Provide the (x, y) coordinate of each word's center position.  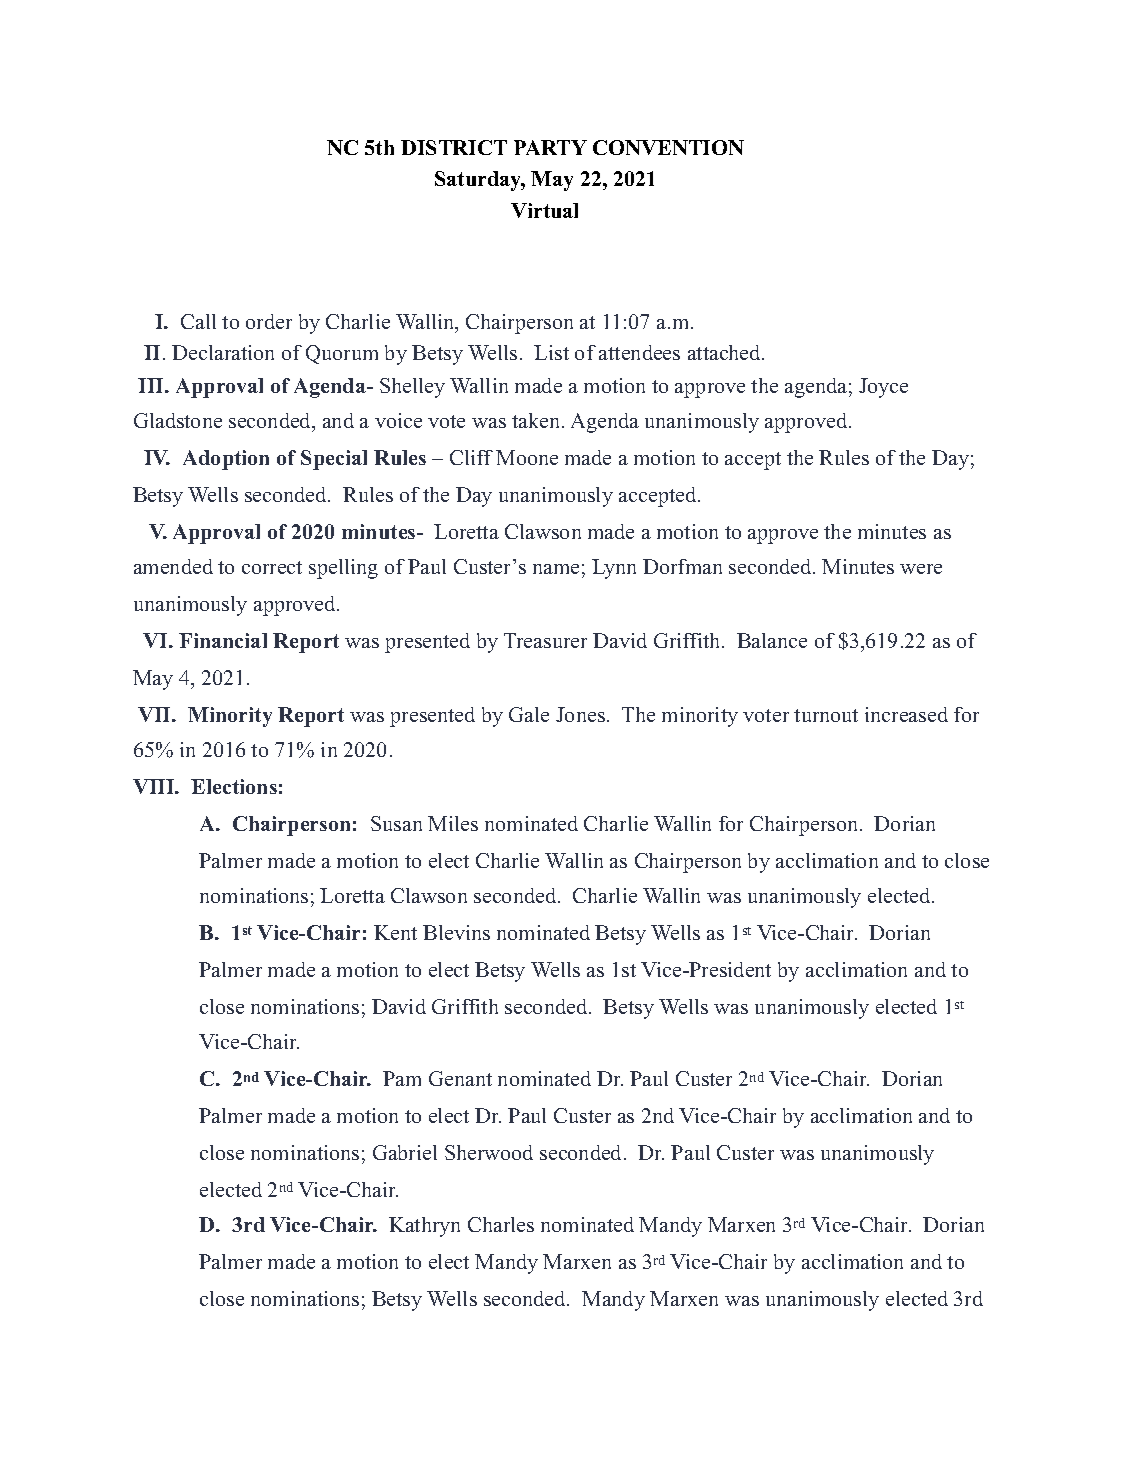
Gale (529, 714)
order (269, 321)
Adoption (226, 460)
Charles (501, 1224)
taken (537, 420)
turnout (826, 715)
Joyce (883, 388)
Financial (223, 640)
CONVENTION (668, 147)
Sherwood (489, 1152)
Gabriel (405, 1152)
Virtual (544, 210)
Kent (395, 932)
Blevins (456, 932)
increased (906, 714)
